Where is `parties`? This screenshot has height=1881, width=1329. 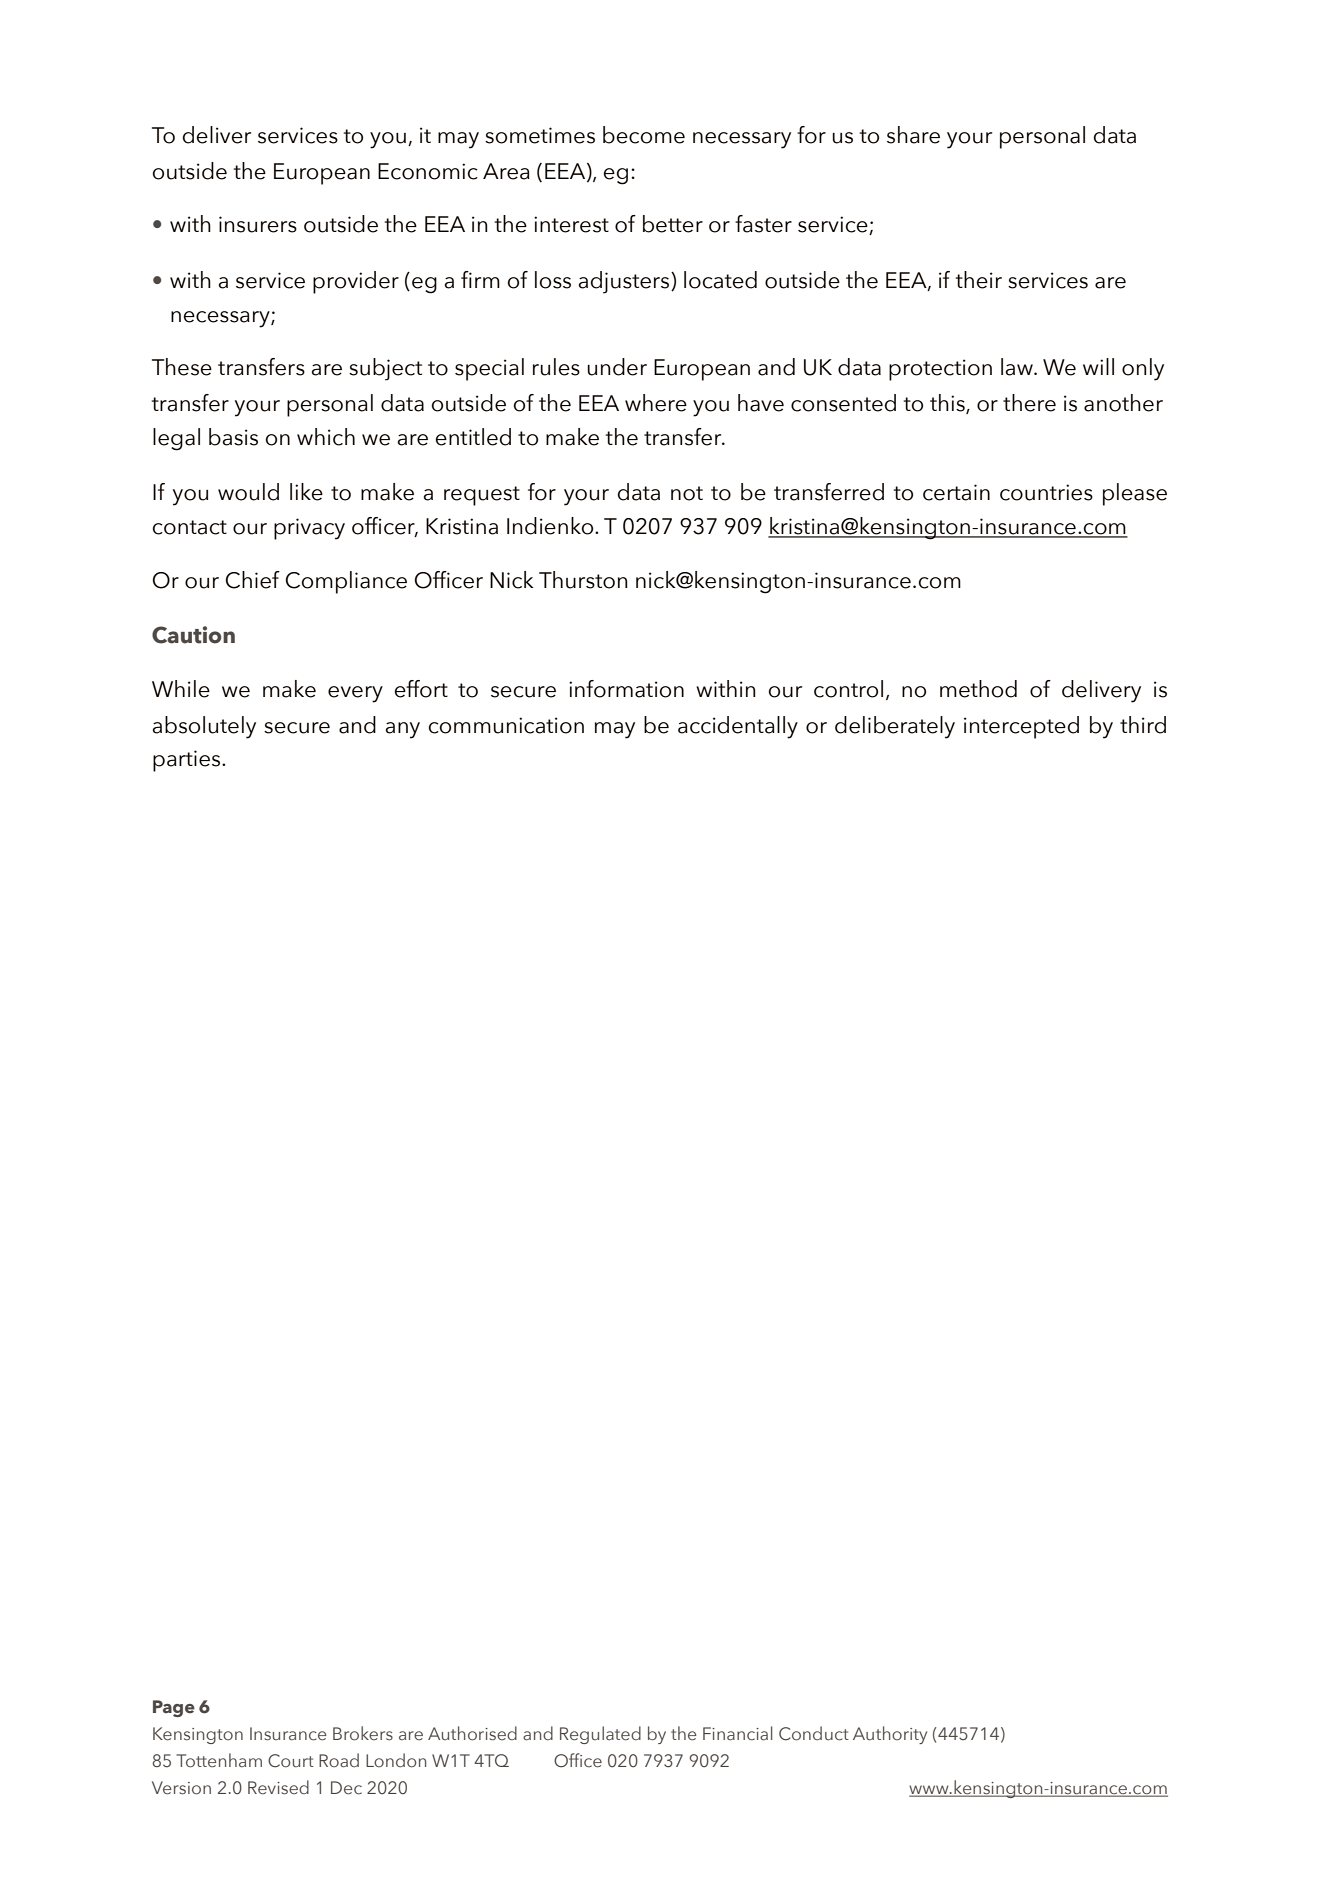
parties is located at coordinates (188, 761).
